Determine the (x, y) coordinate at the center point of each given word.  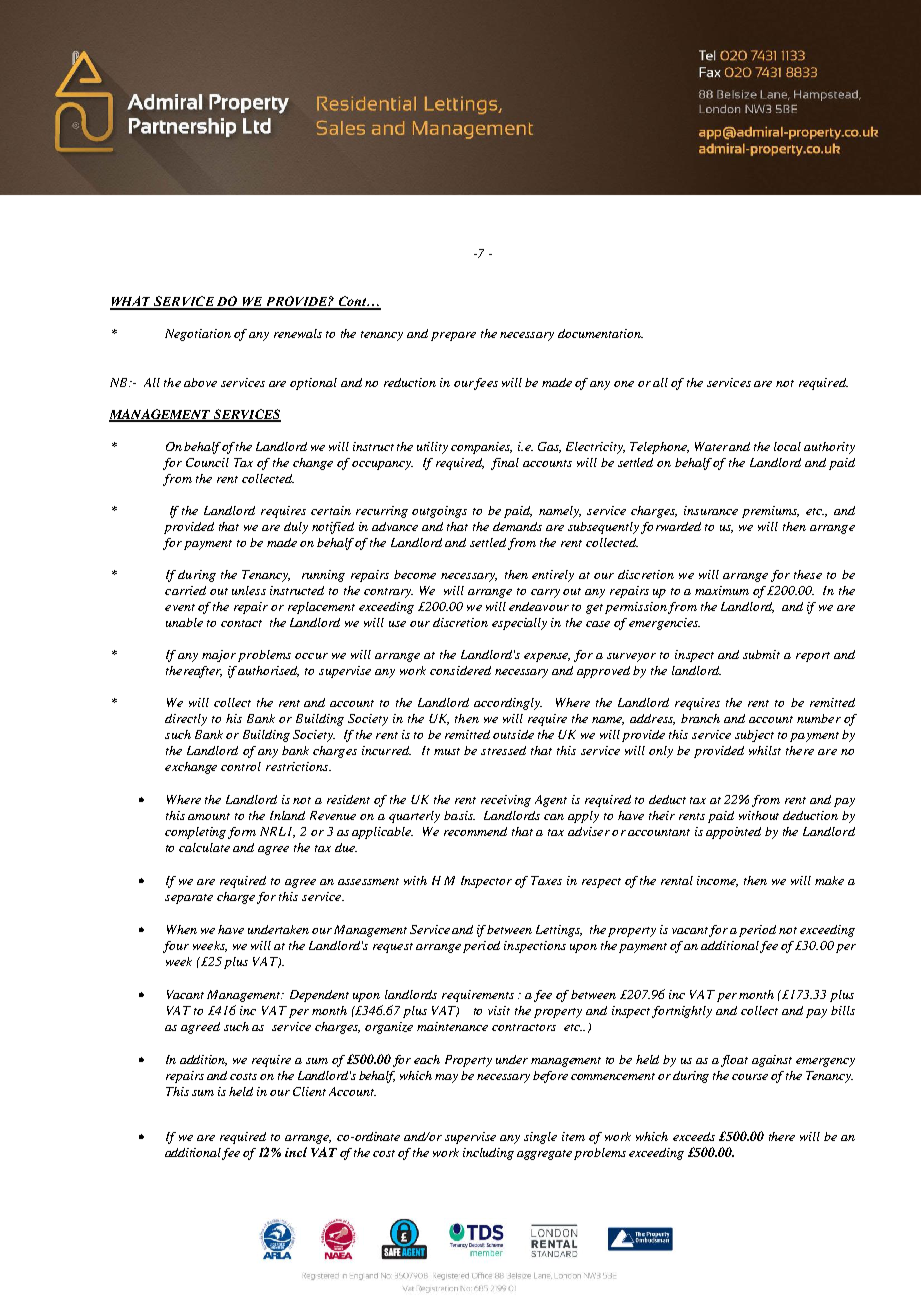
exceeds (694, 1136)
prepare (453, 336)
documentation (600, 333)
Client (309, 1091)
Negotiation (198, 335)
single (540, 1138)
